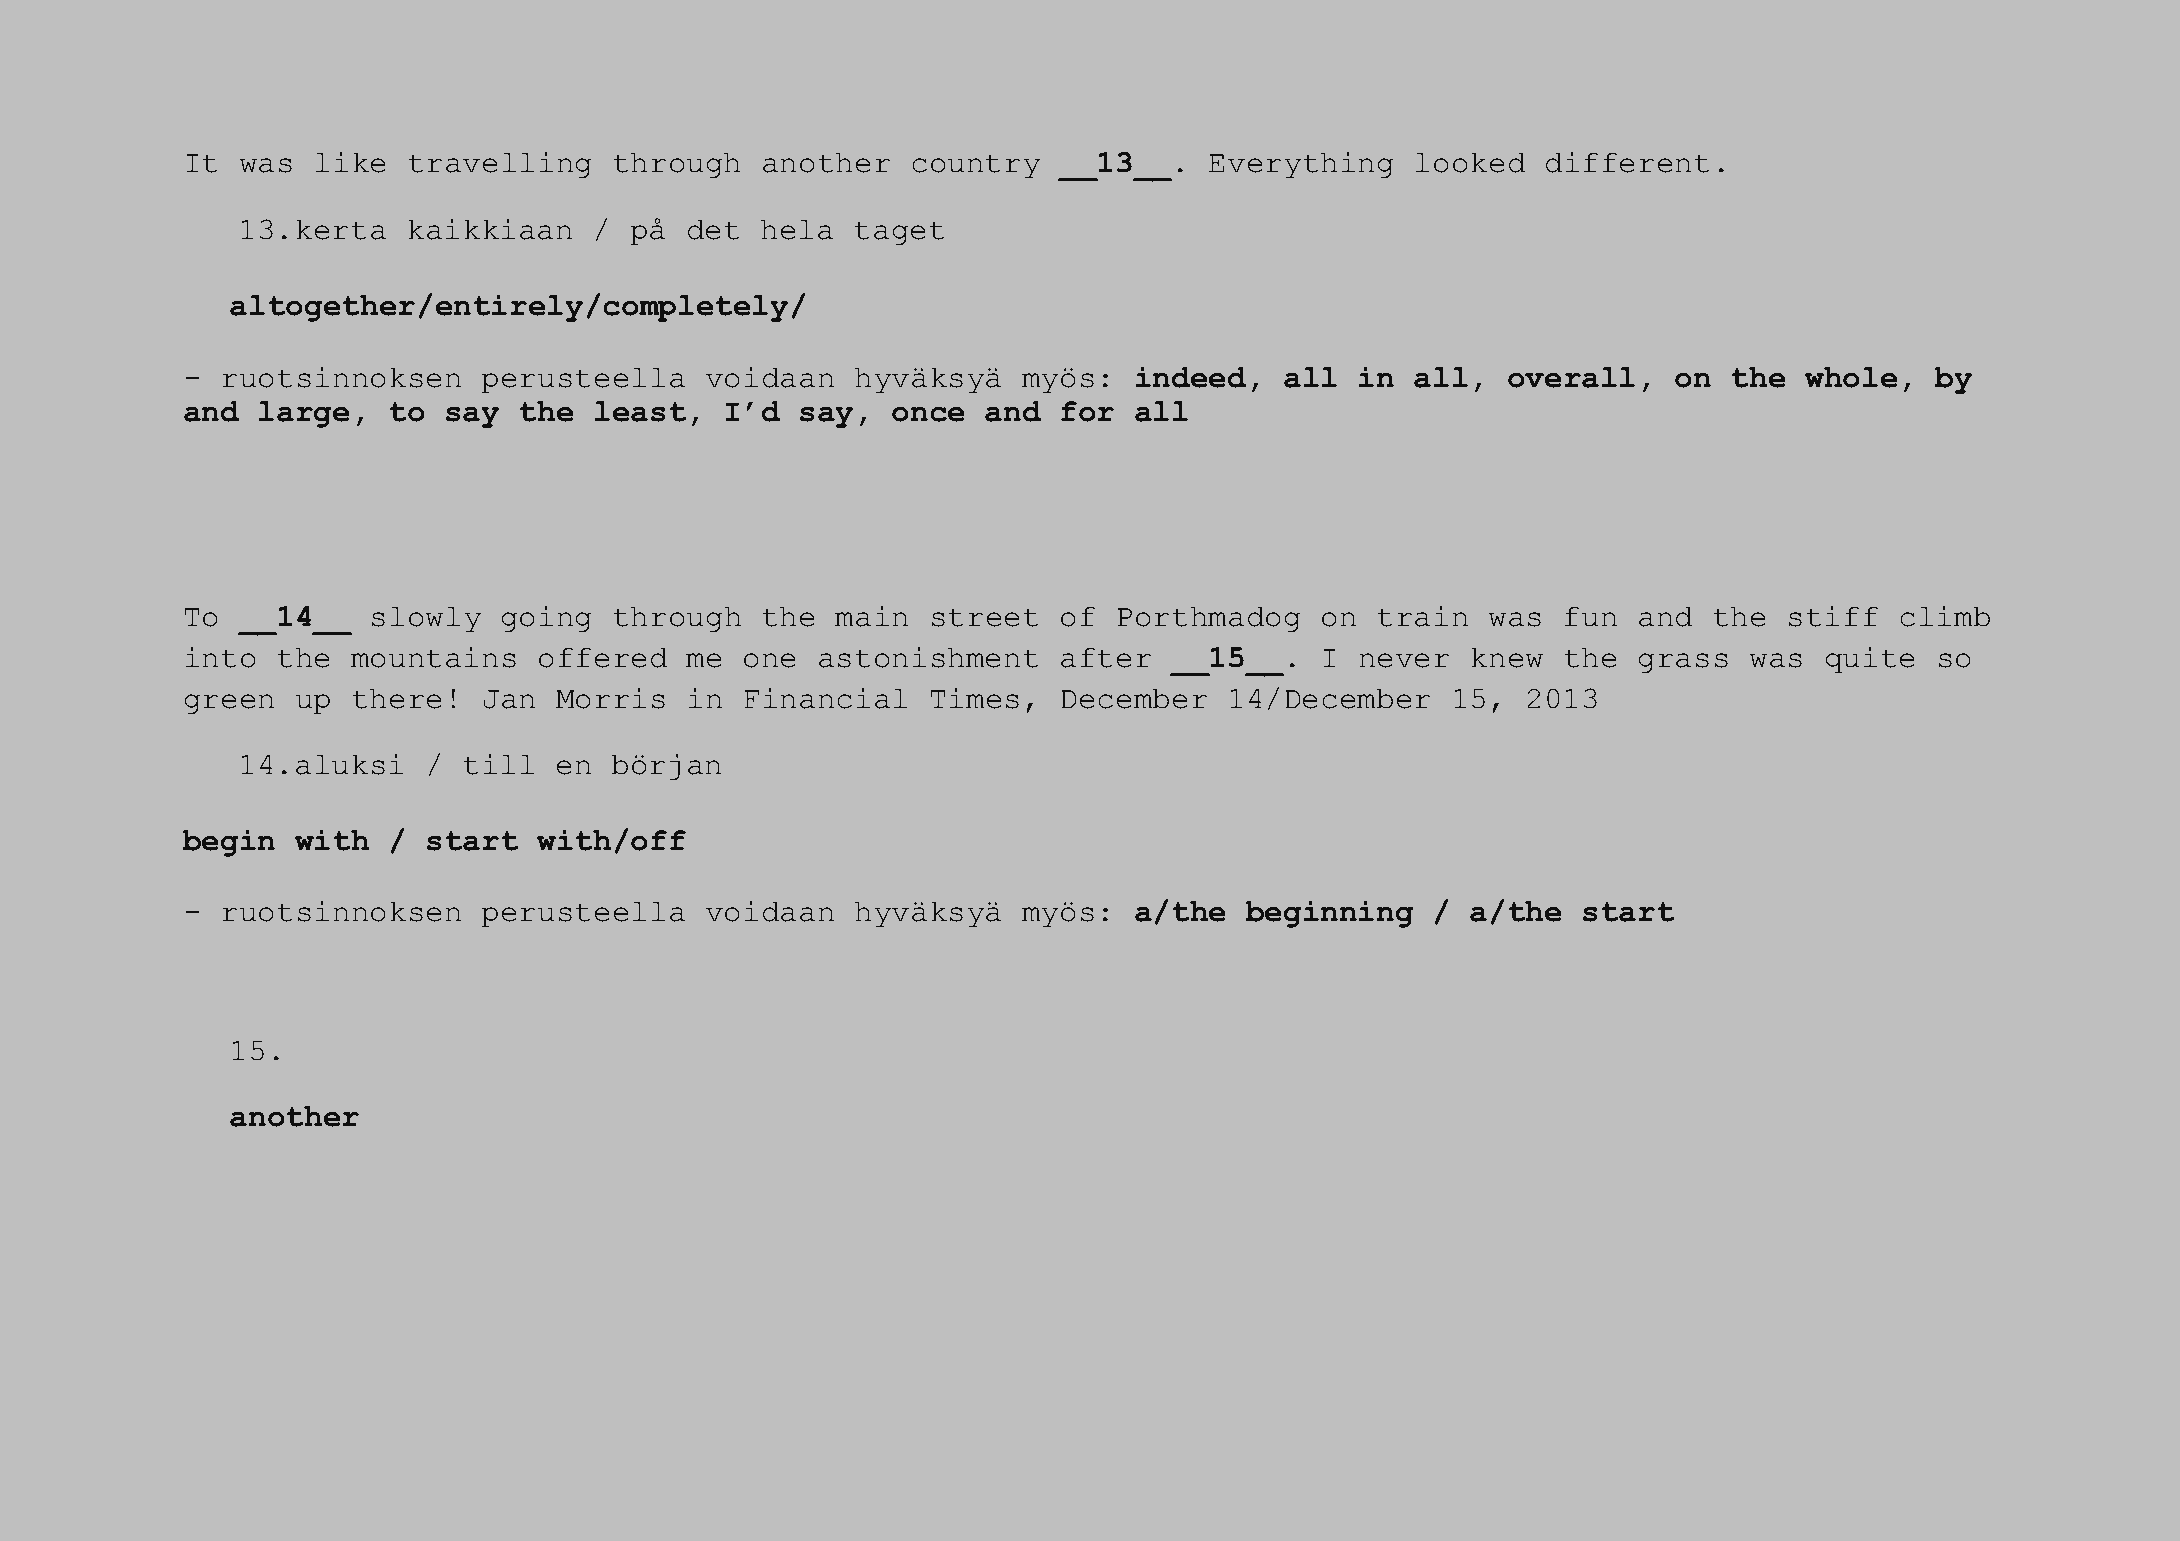  I want to click on till, so click(499, 764).
